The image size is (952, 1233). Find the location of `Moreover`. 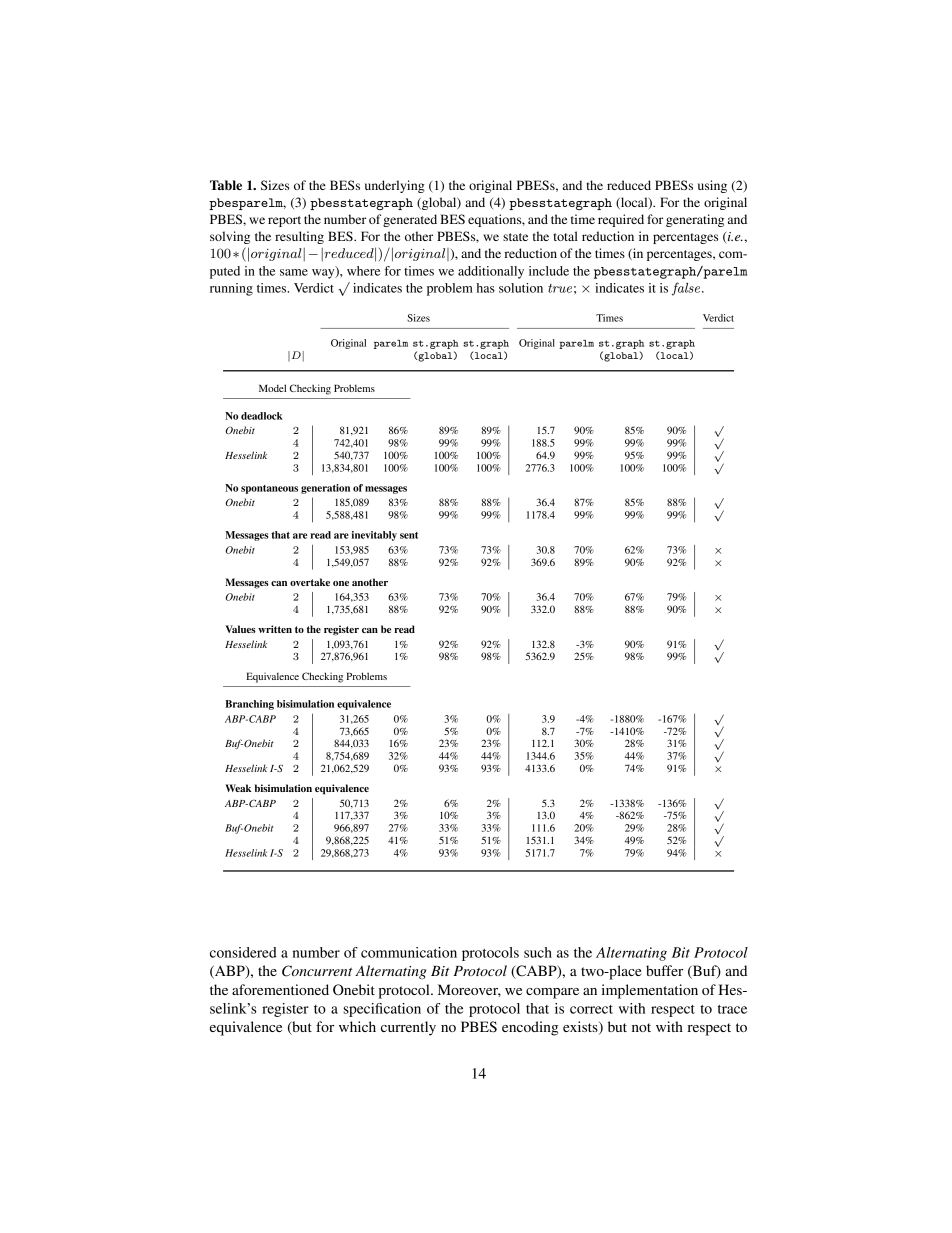

Moreover is located at coordinates (469, 990).
